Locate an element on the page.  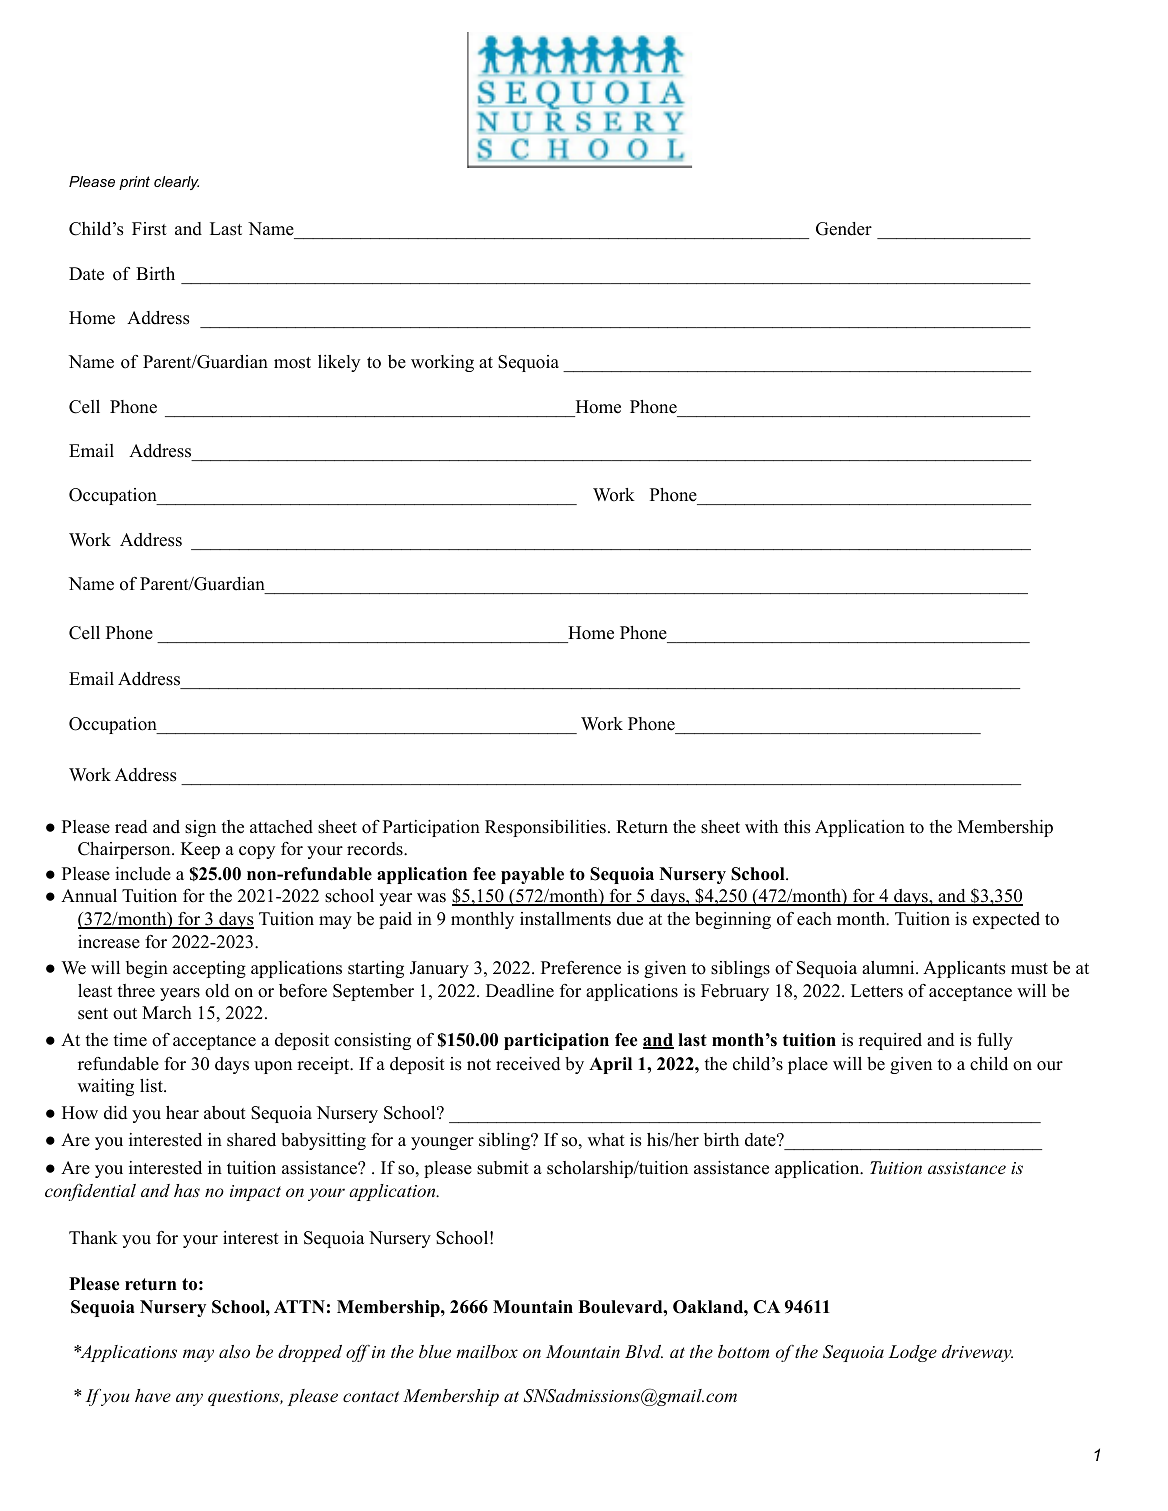
Lodge is located at coordinates (912, 1353).
